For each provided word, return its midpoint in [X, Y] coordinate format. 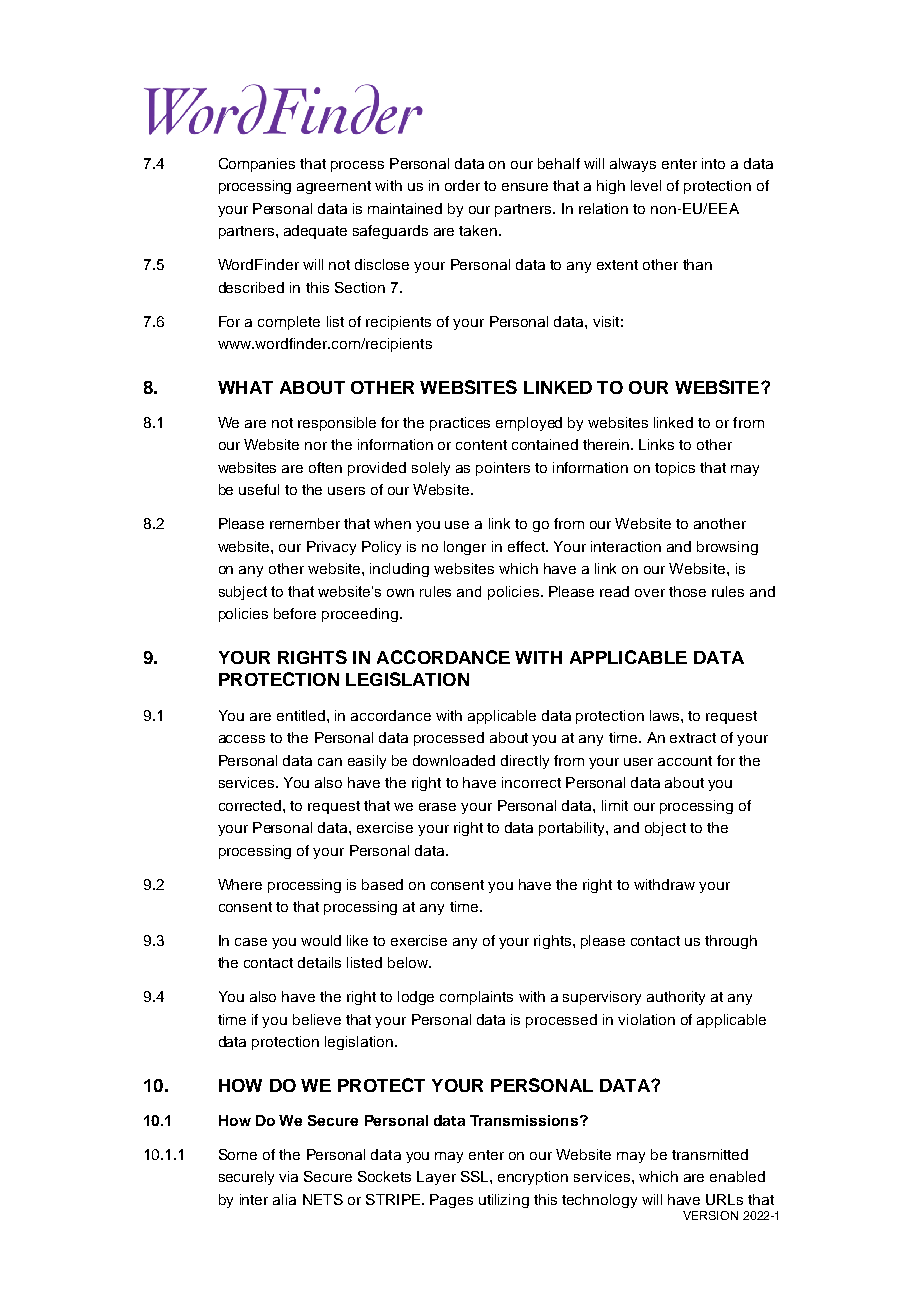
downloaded [454, 760]
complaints [476, 998]
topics [675, 469]
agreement [334, 187]
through [731, 942]
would [321, 940]
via [288, 1176]
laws [666, 715]
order [462, 185]
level [646, 185]
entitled [302, 715]
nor [316, 446]
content [481, 445]
